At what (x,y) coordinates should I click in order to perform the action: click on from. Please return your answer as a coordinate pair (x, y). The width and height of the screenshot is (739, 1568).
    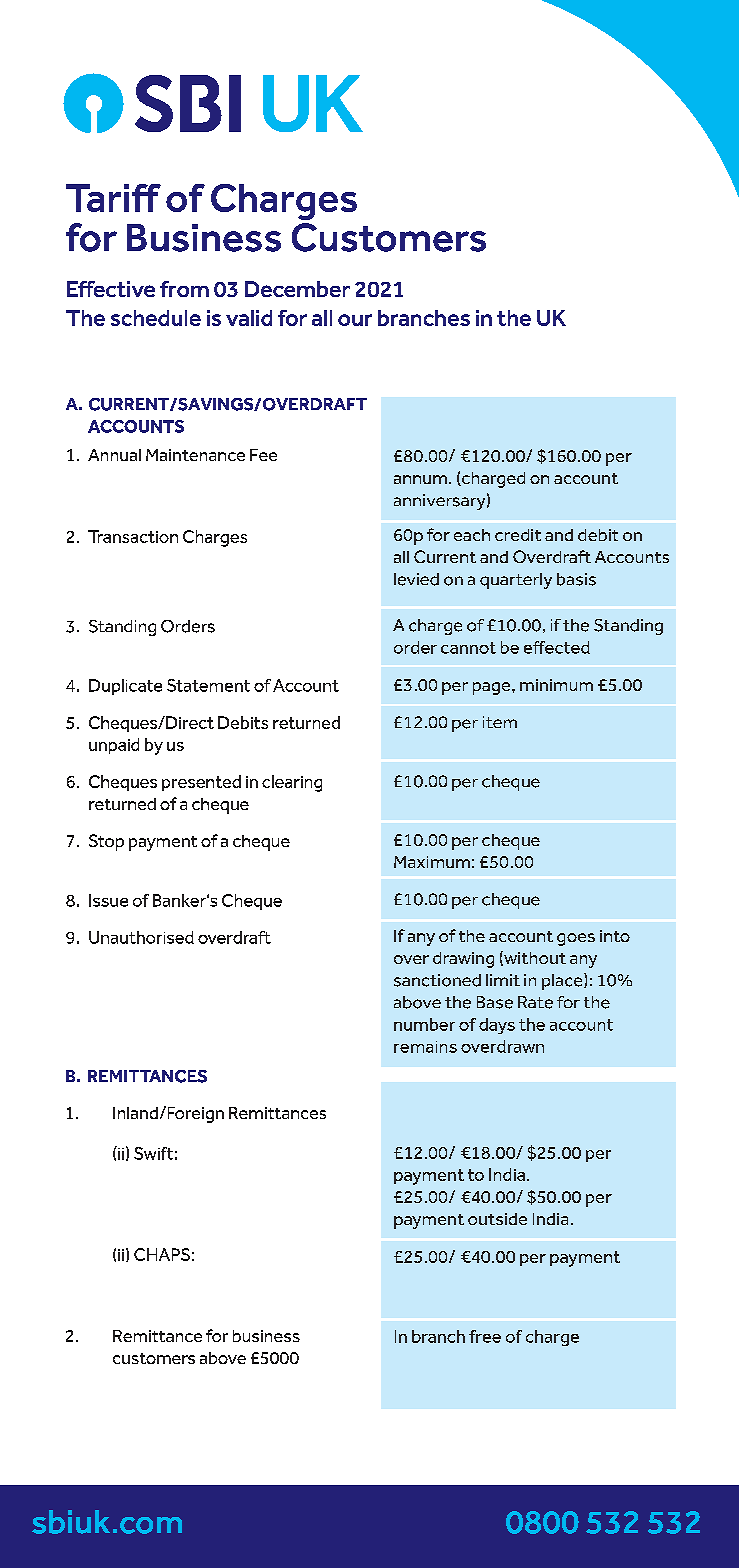
    Looking at the image, I should click on (184, 289).
